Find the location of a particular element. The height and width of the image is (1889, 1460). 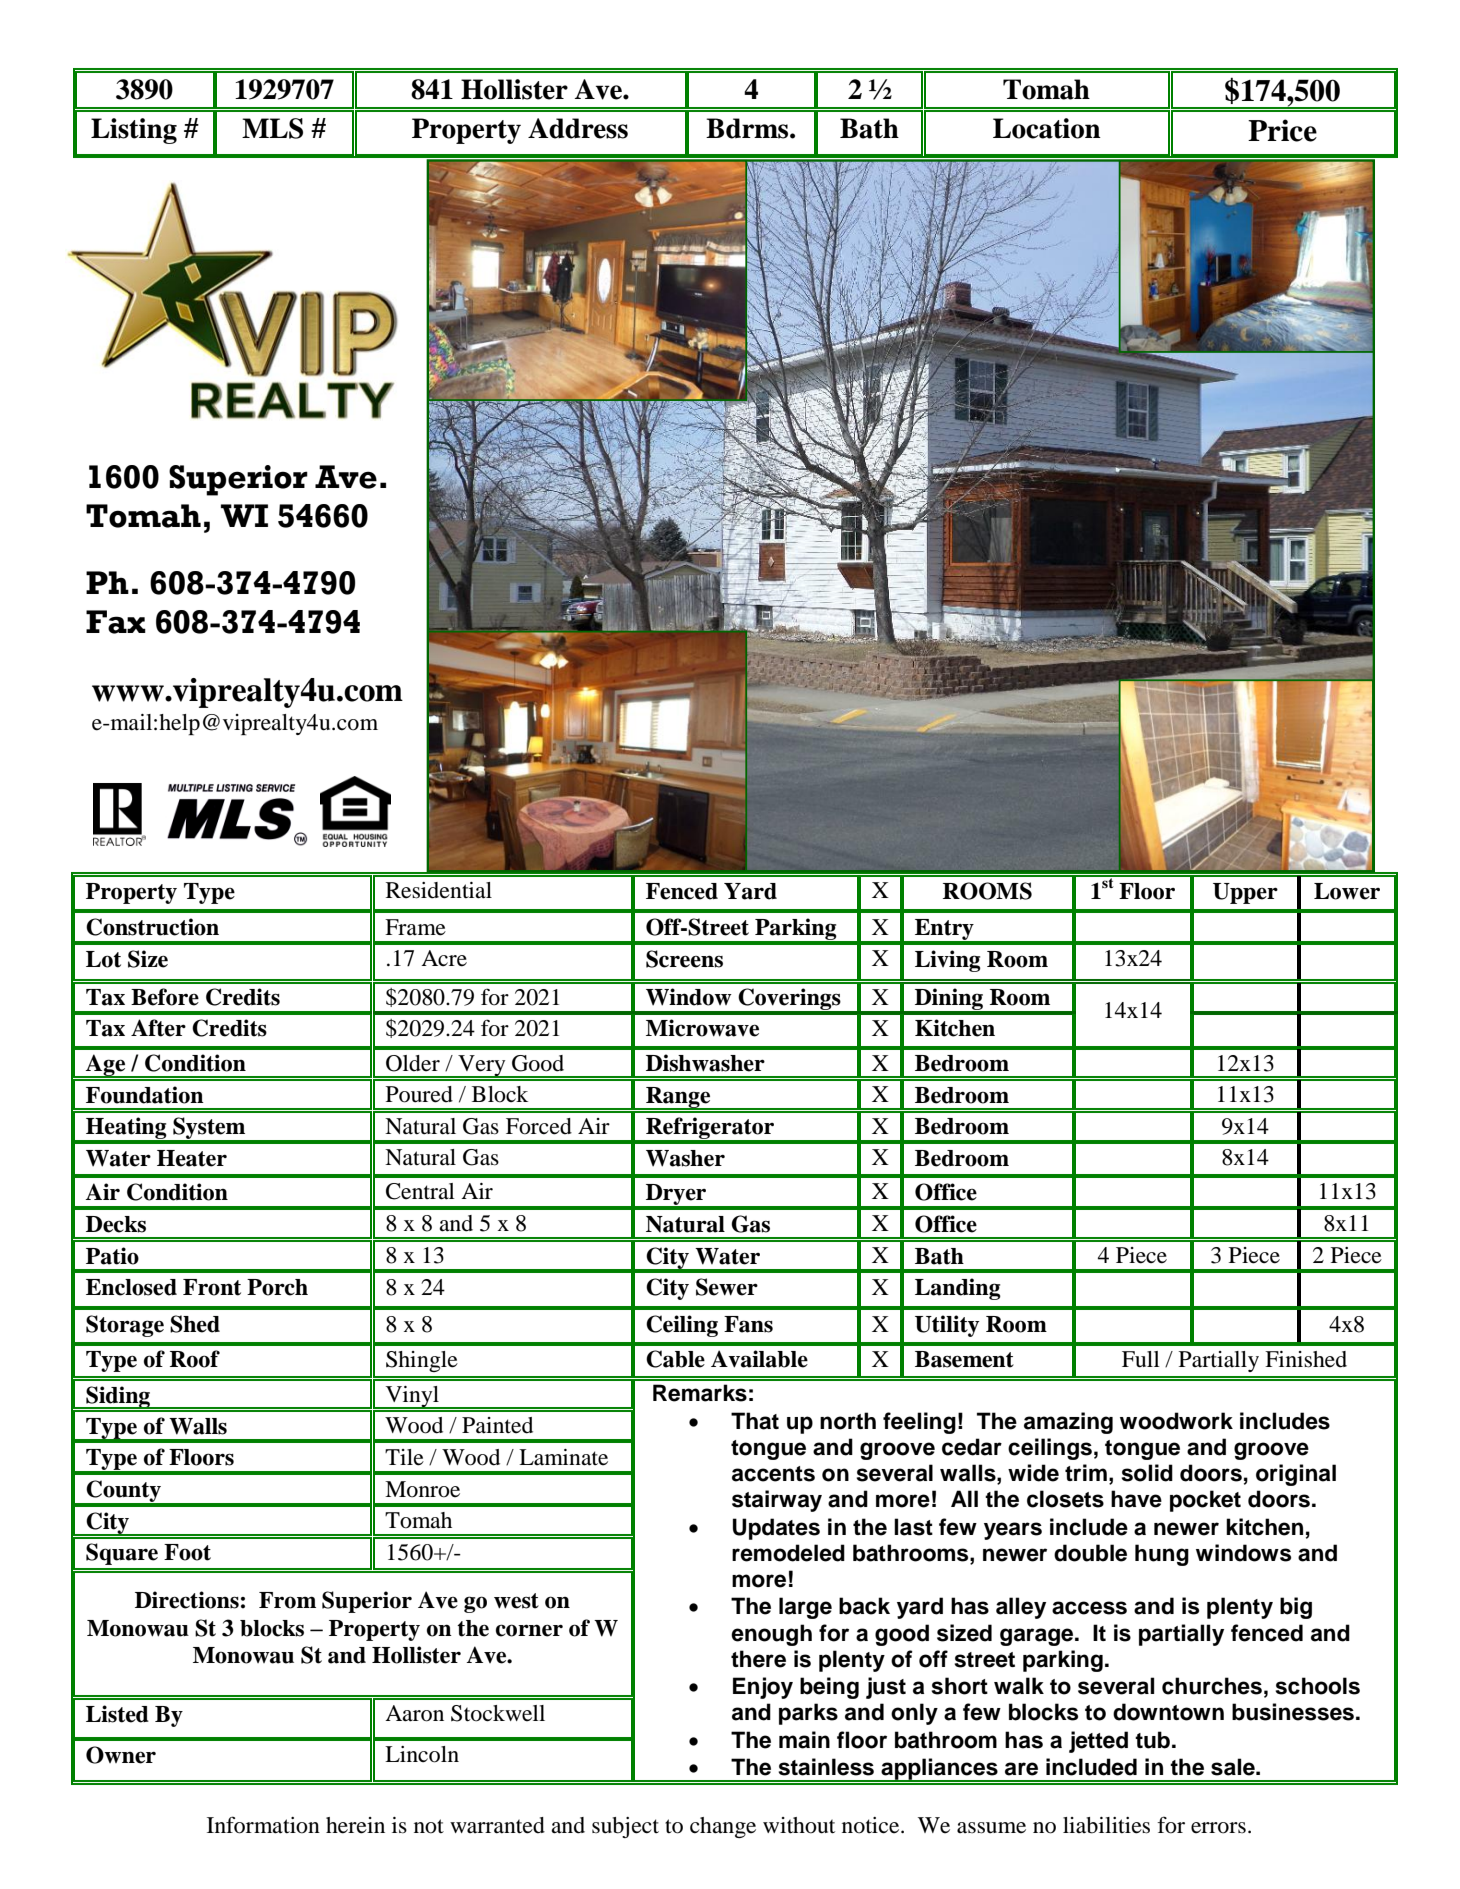

Roof is located at coordinates (195, 1359).
